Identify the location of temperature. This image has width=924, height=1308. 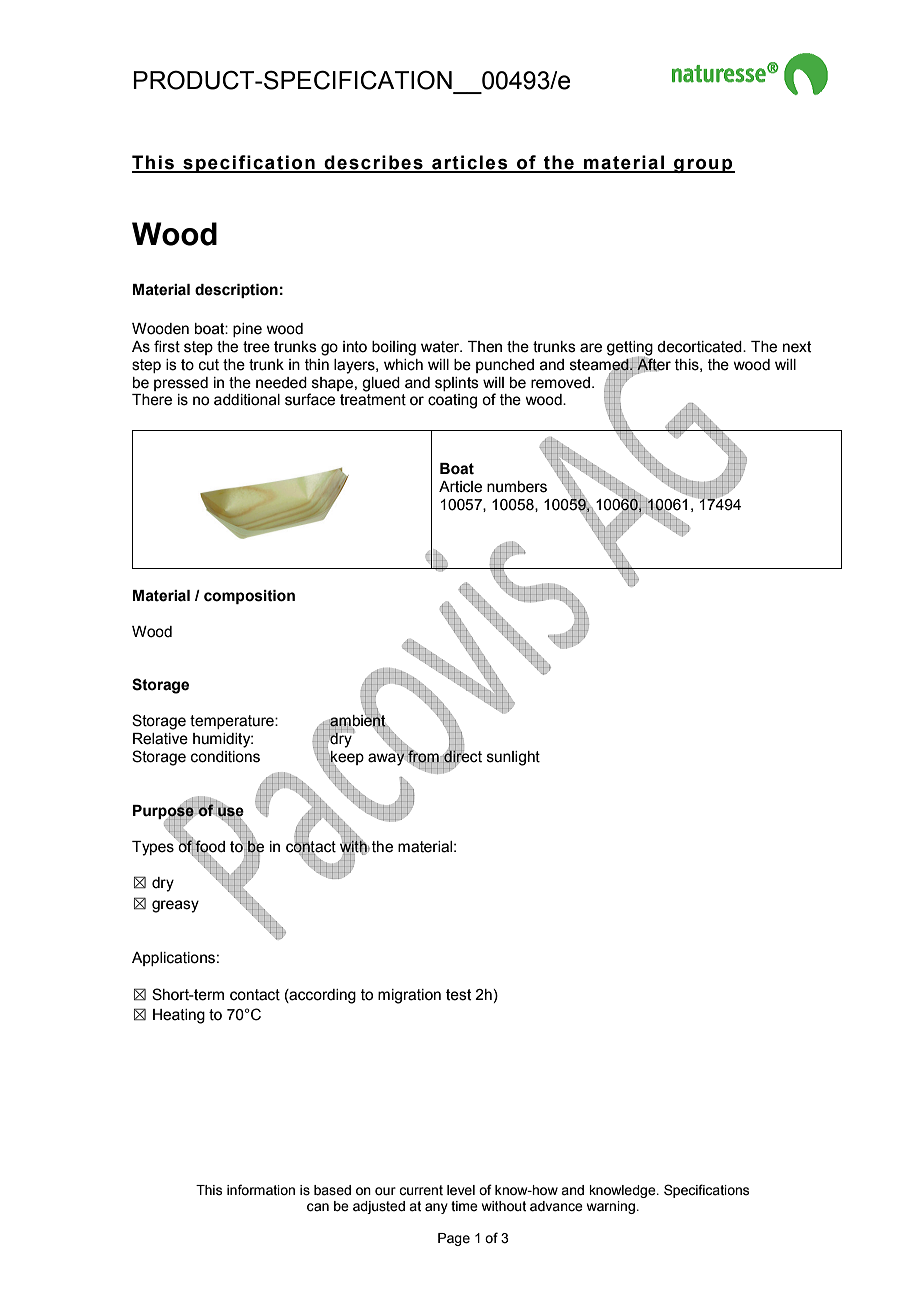
(233, 722).
